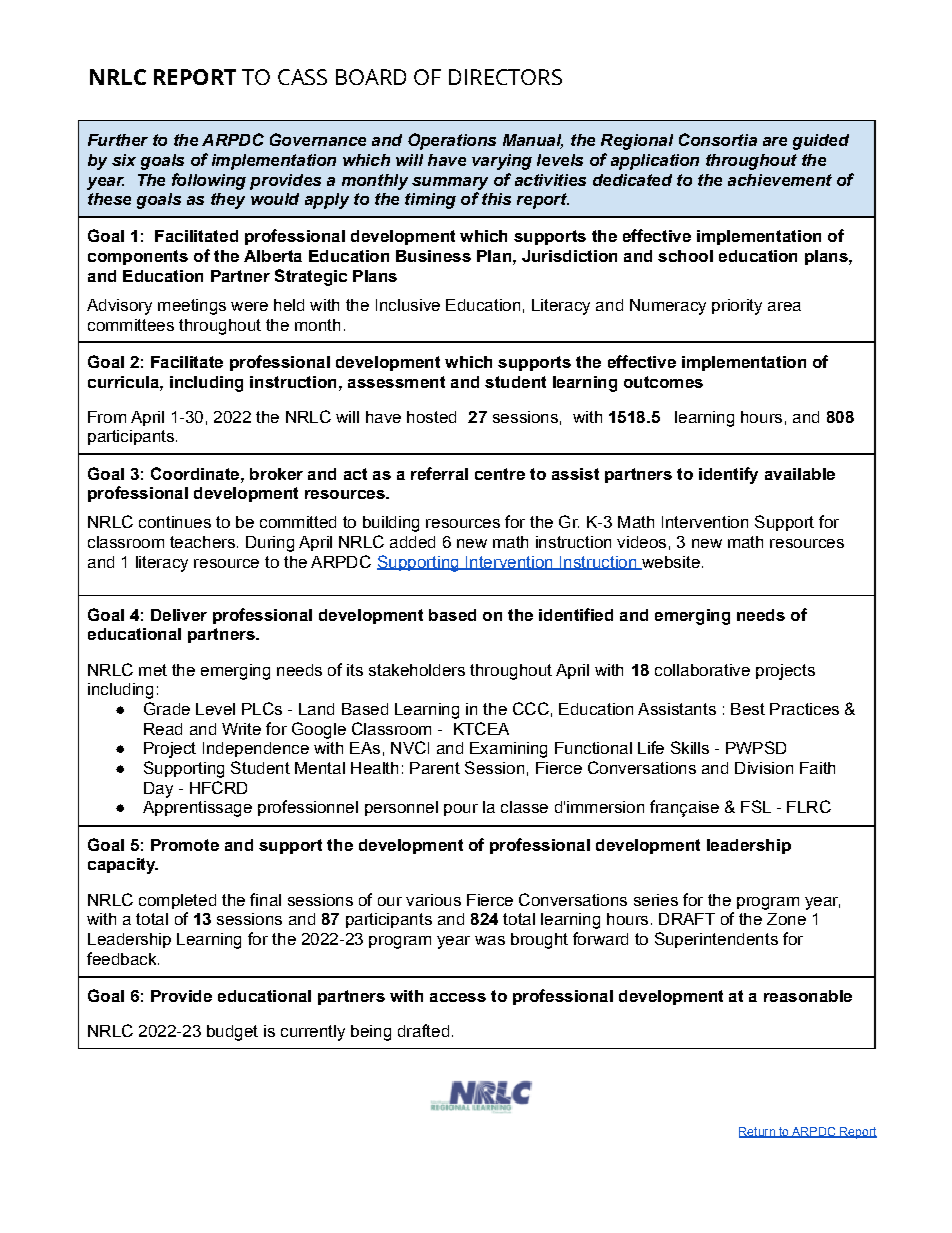  I want to click on Consortia, so click(718, 139).
